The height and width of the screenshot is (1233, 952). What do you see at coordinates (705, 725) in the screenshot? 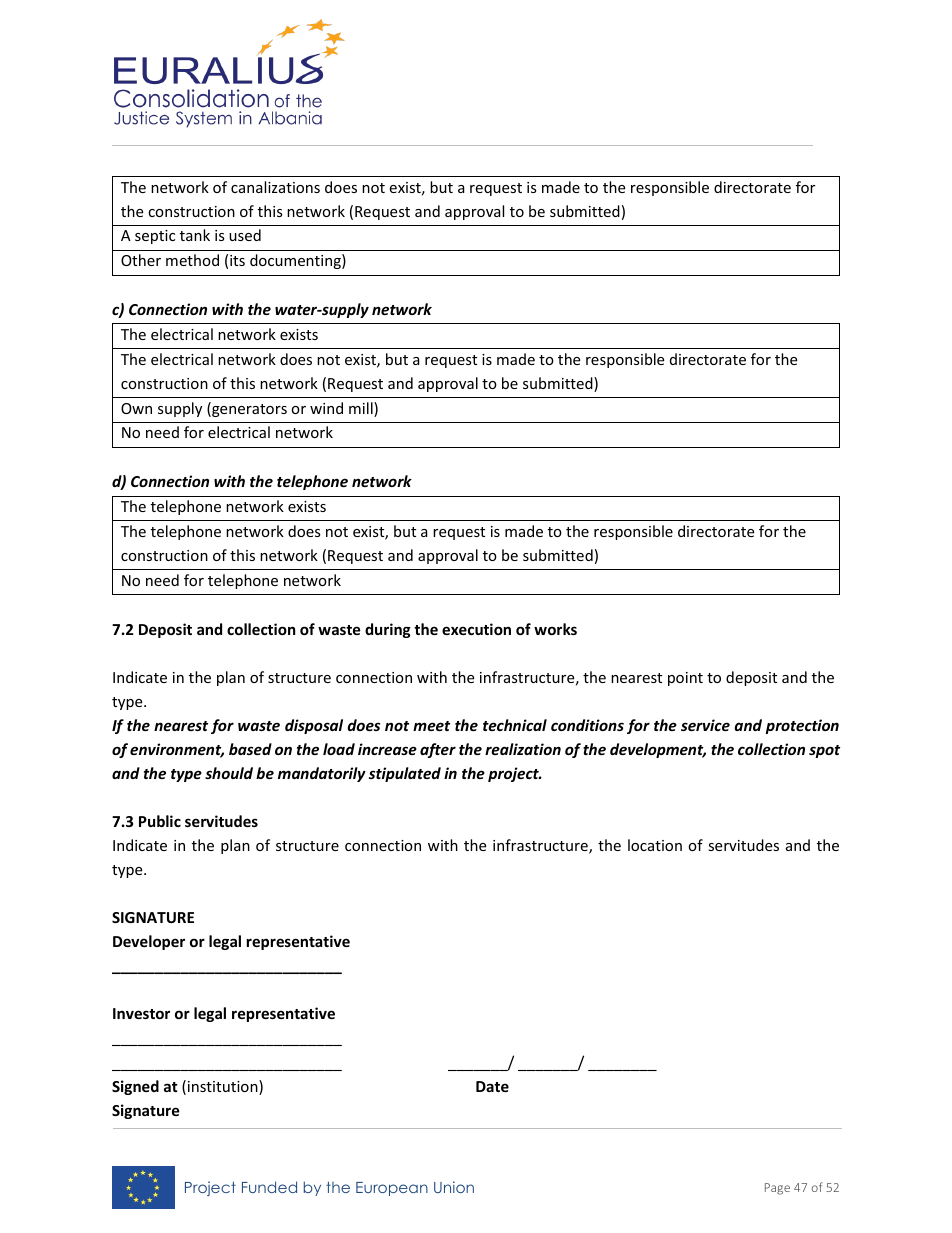
I see `service` at bounding box center [705, 725].
